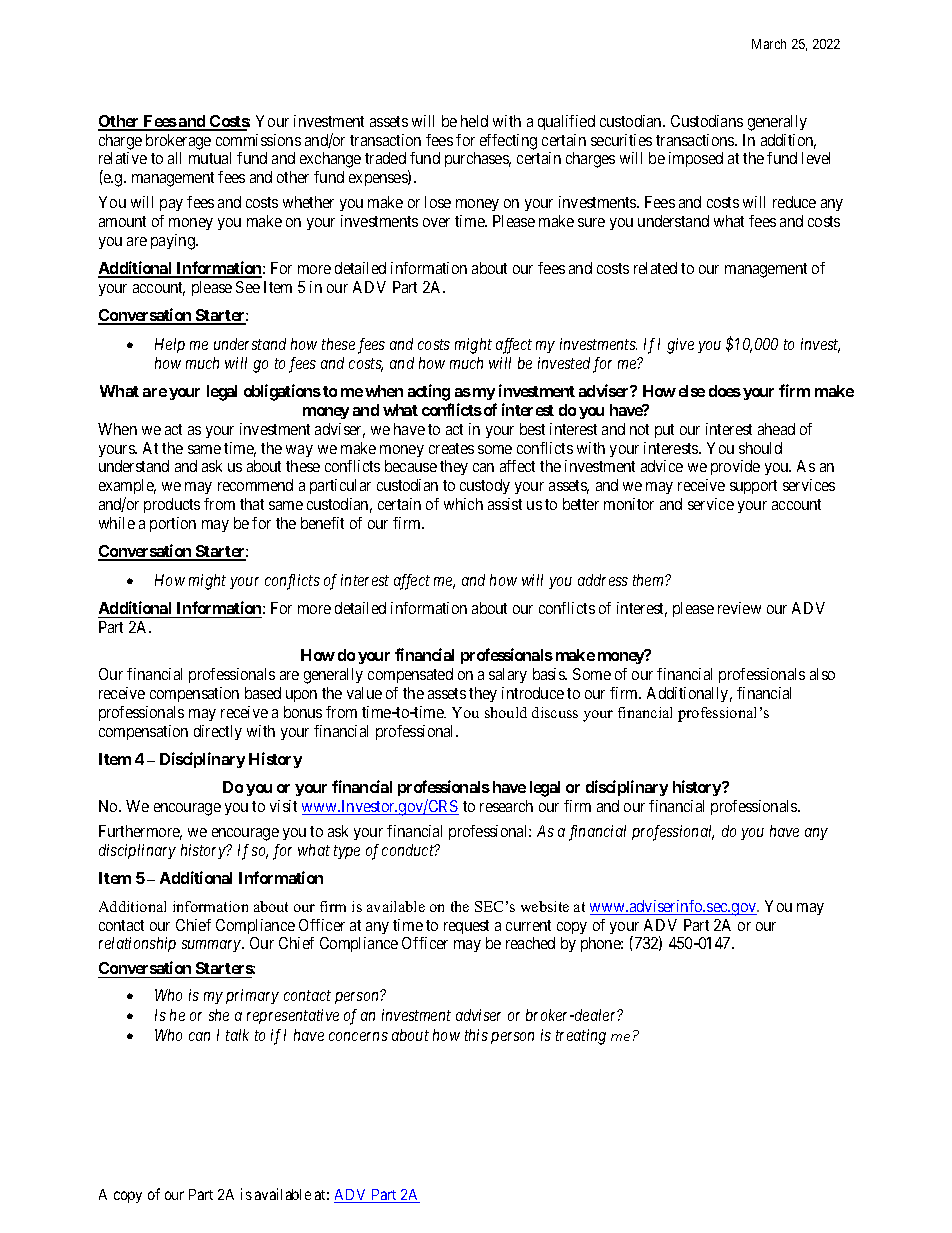  I want to click on portion, so click(173, 524).
